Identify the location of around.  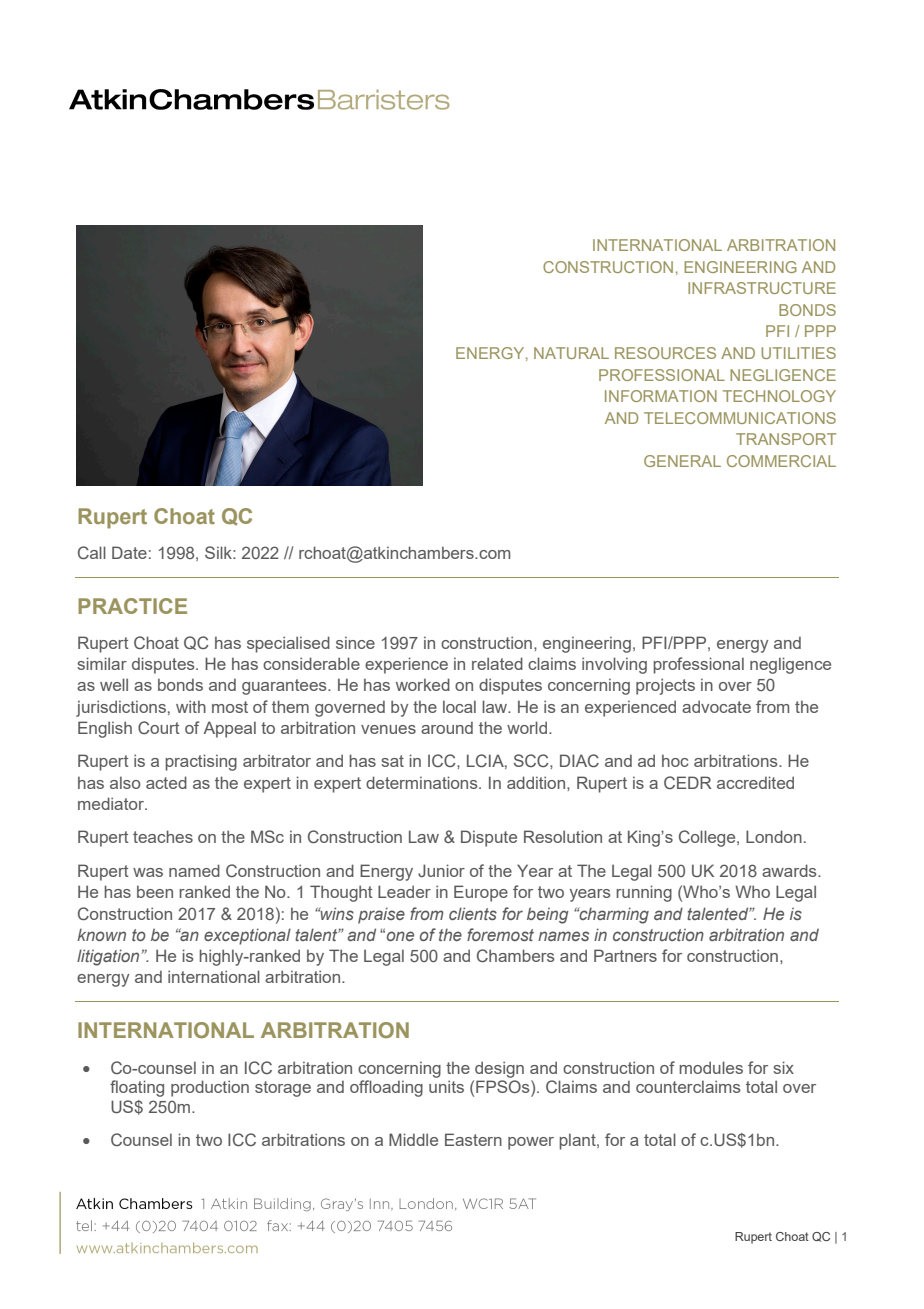
(447, 727).
